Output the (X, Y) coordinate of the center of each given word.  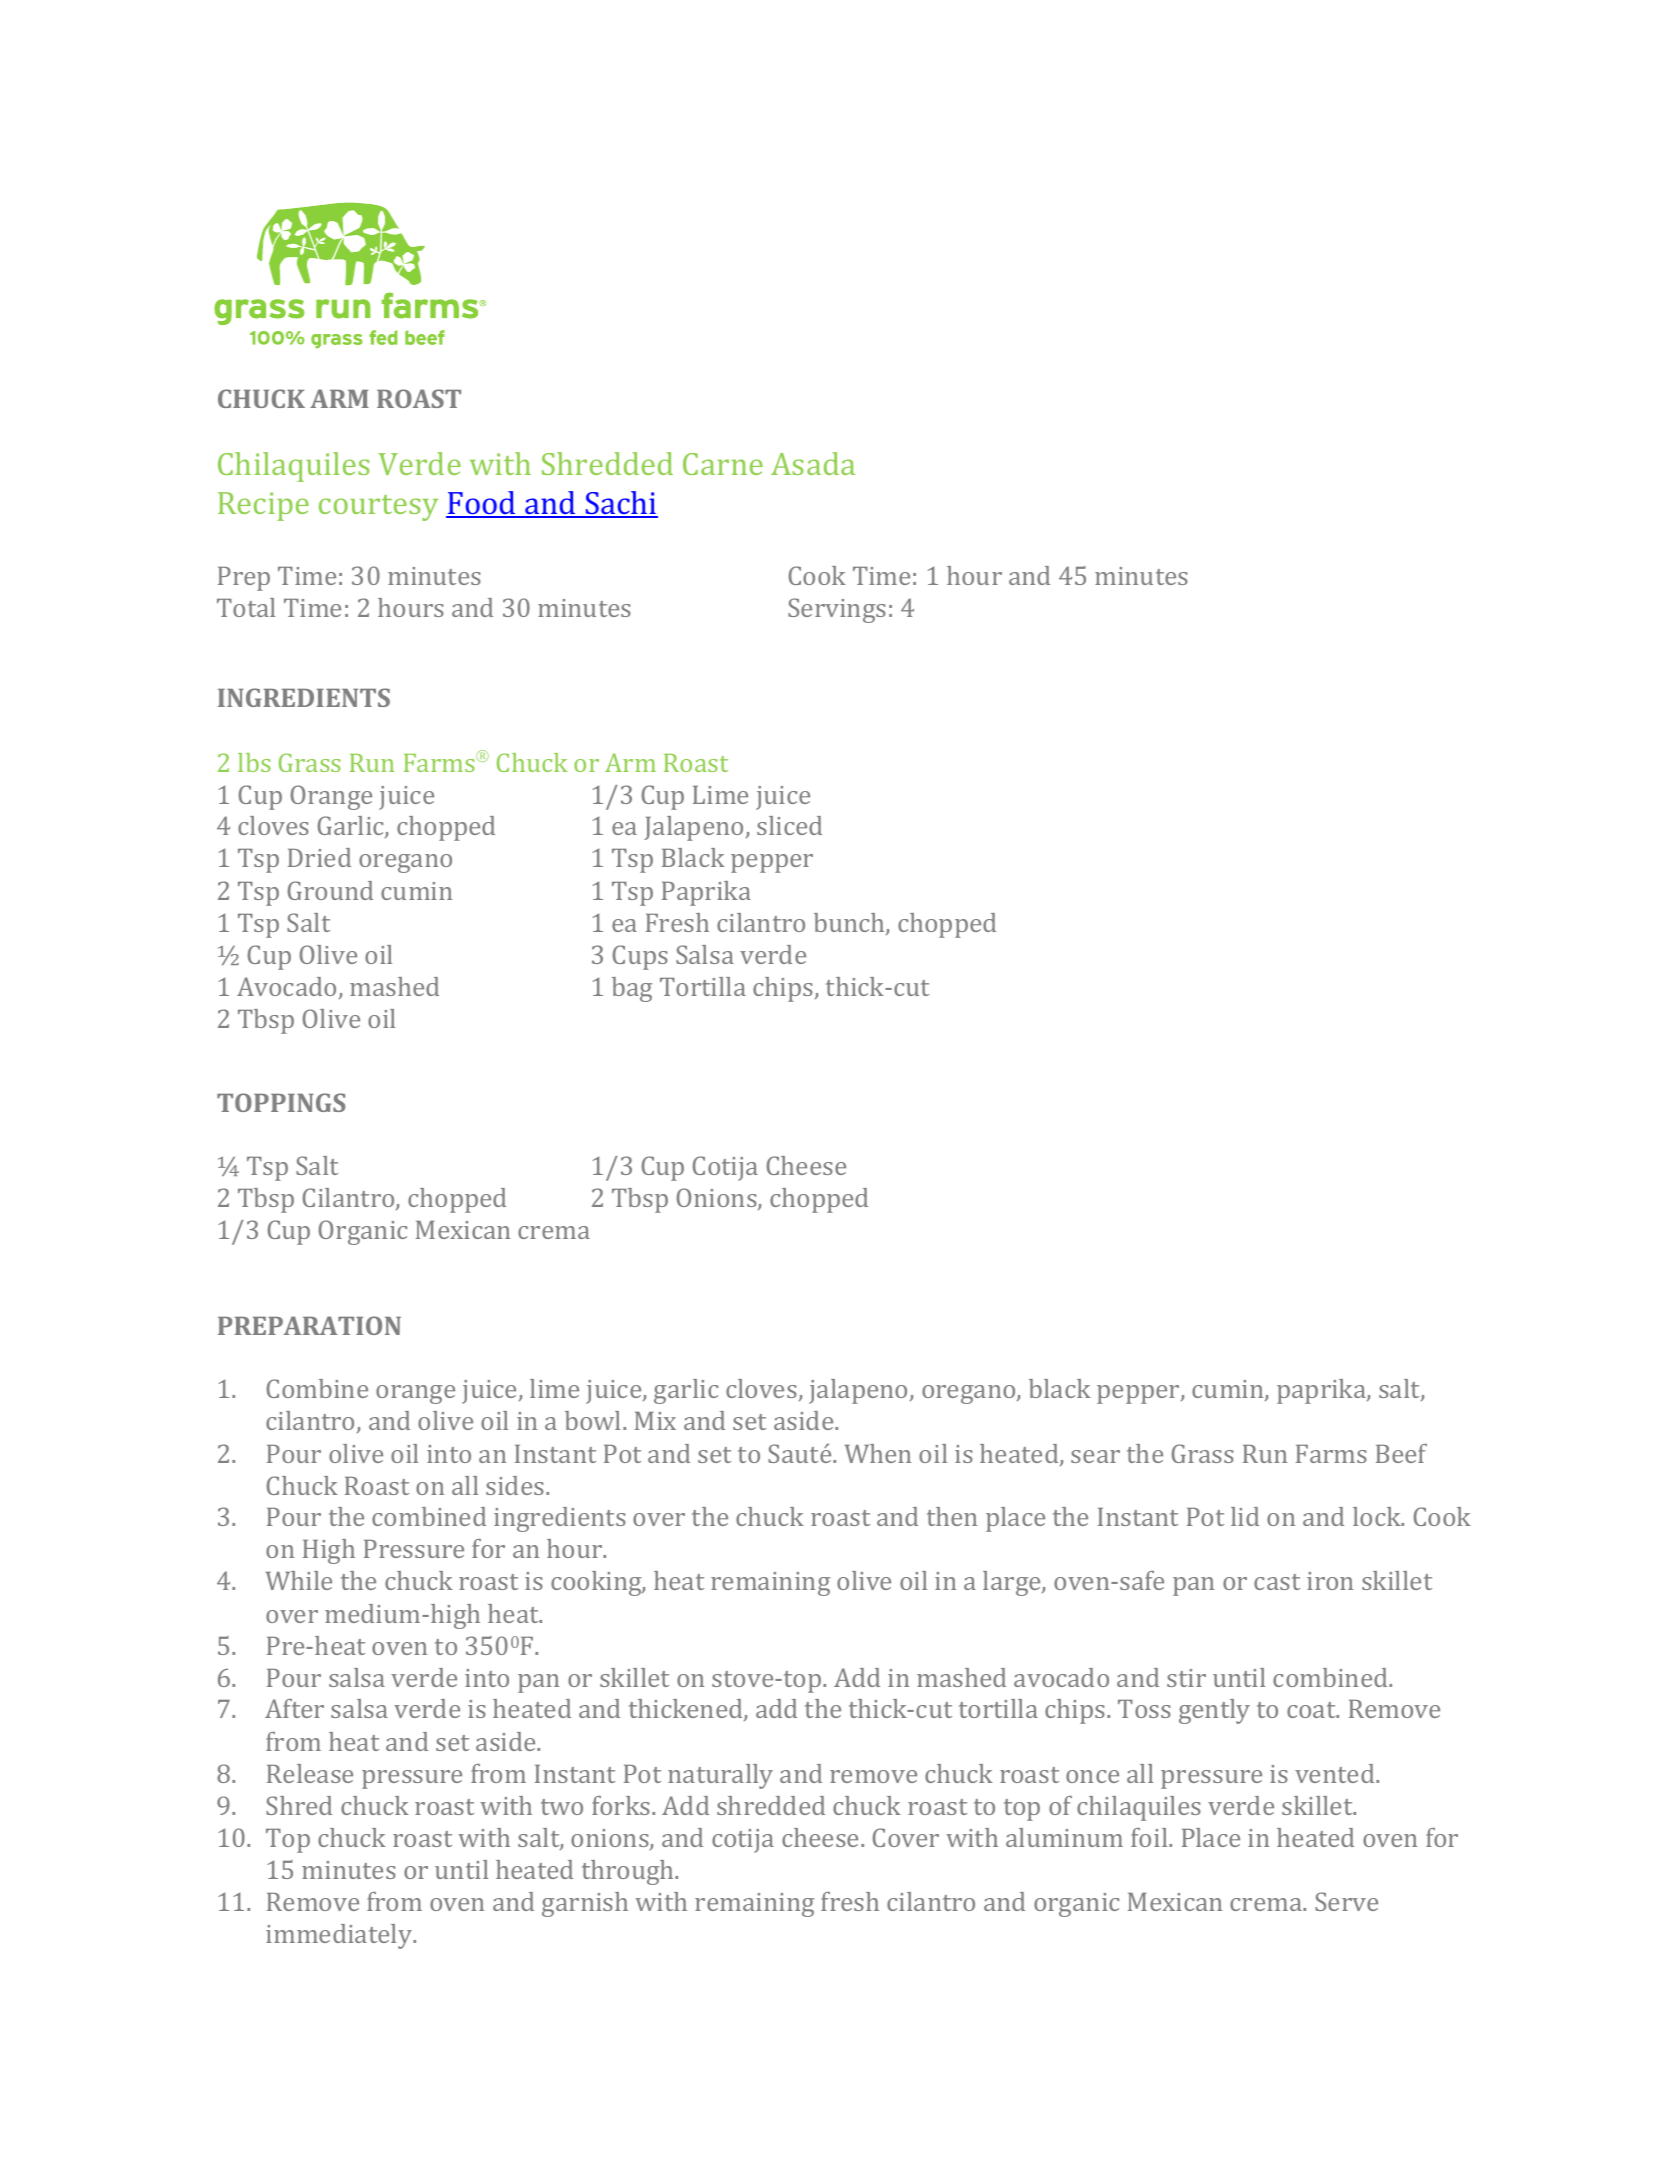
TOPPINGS (281, 1102)
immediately (340, 1936)
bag (632, 989)
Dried (319, 857)
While (299, 1580)
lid (1245, 1516)
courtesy (378, 508)
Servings (837, 610)
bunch (850, 924)
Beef (1401, 1453)
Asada (813, 463)
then (952, 1516)
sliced (789, 825)
